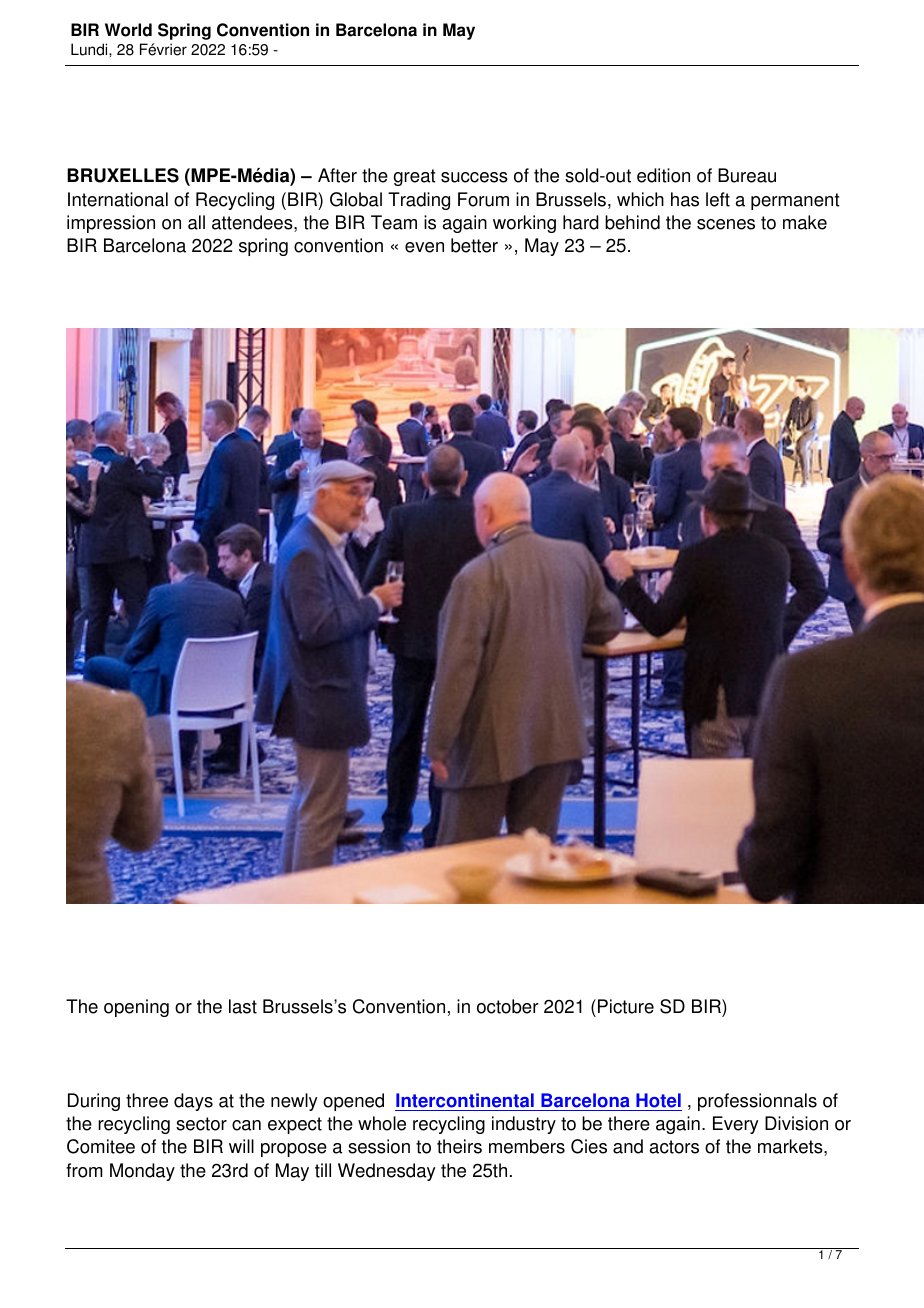  I want to click on success, so click(474, 177).
